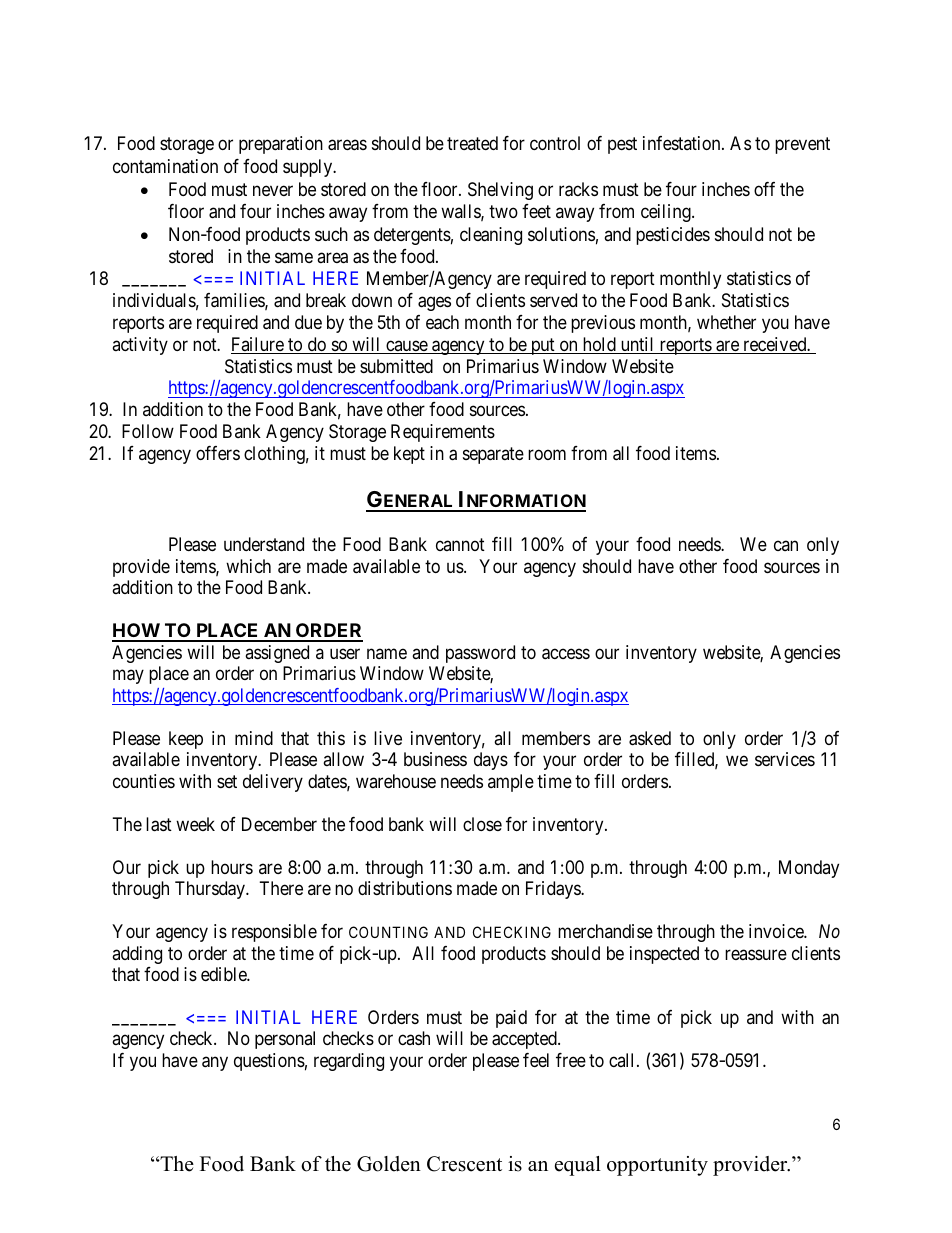  What do you see at coordinates (650, 738) in the document?
I see `asked` at bounding box center [650, 738].
